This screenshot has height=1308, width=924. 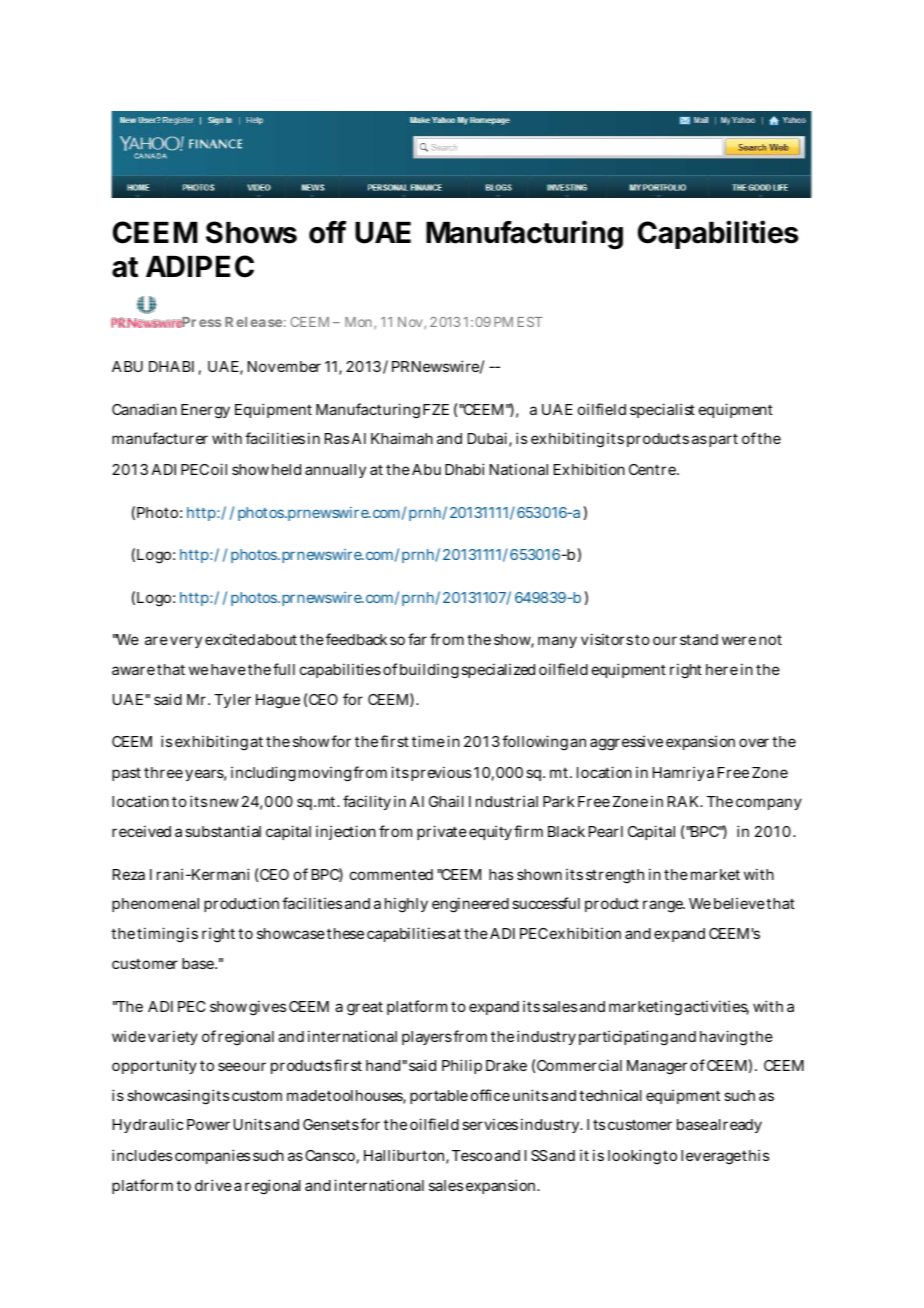 What do you see at coordinates (699, 639) in the screenshot?
I see `stand` at bounding box center [699, 639].
